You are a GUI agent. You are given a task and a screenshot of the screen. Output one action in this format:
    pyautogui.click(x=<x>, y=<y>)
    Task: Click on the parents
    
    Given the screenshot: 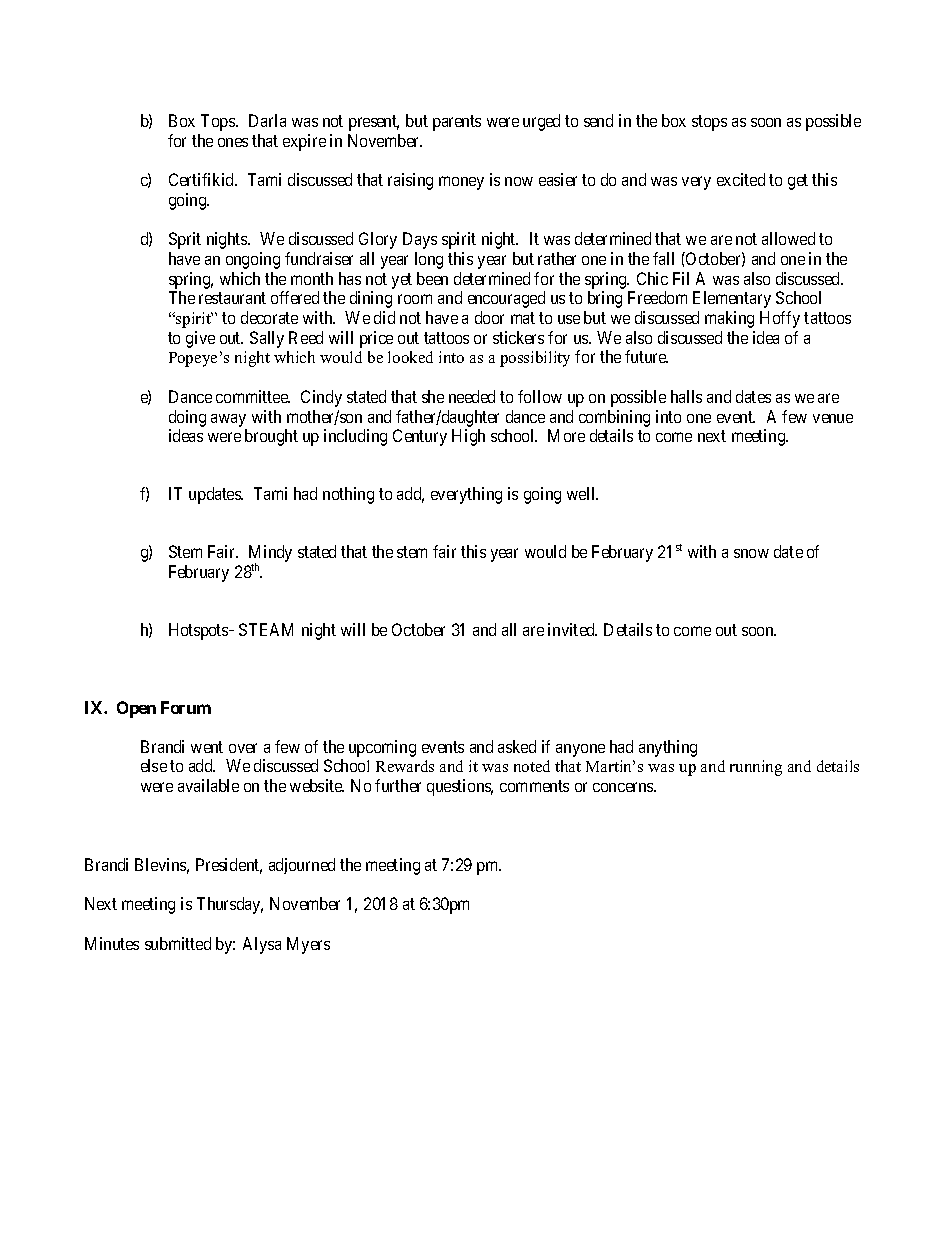 What is the action you would take?
    pyautogui.click(x=457, y=123)
